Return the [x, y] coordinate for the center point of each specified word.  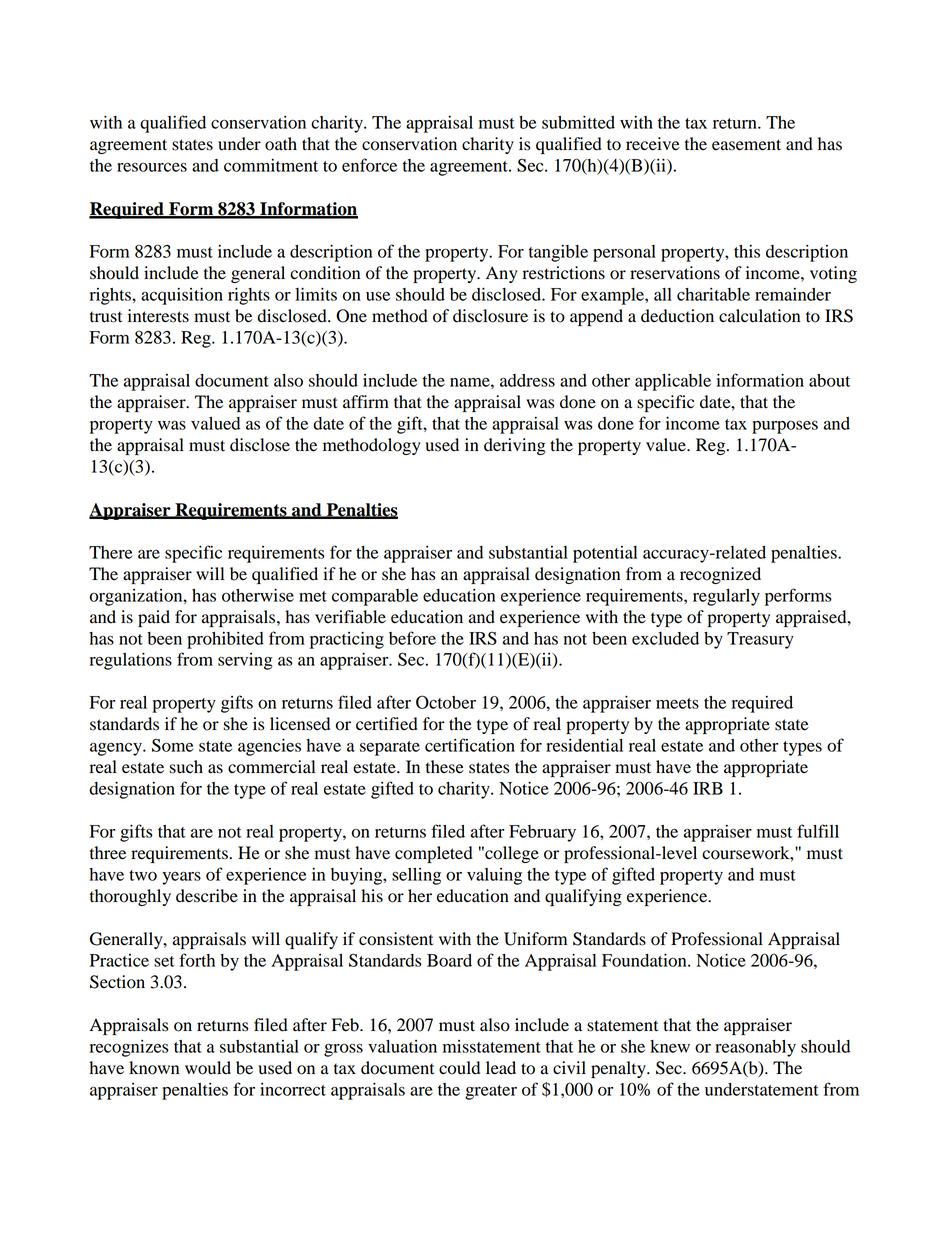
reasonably [755, 1048]
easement [746, 145]
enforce [369, 165]
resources [152, 167]
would [208, 1068]
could [459, 1068]
